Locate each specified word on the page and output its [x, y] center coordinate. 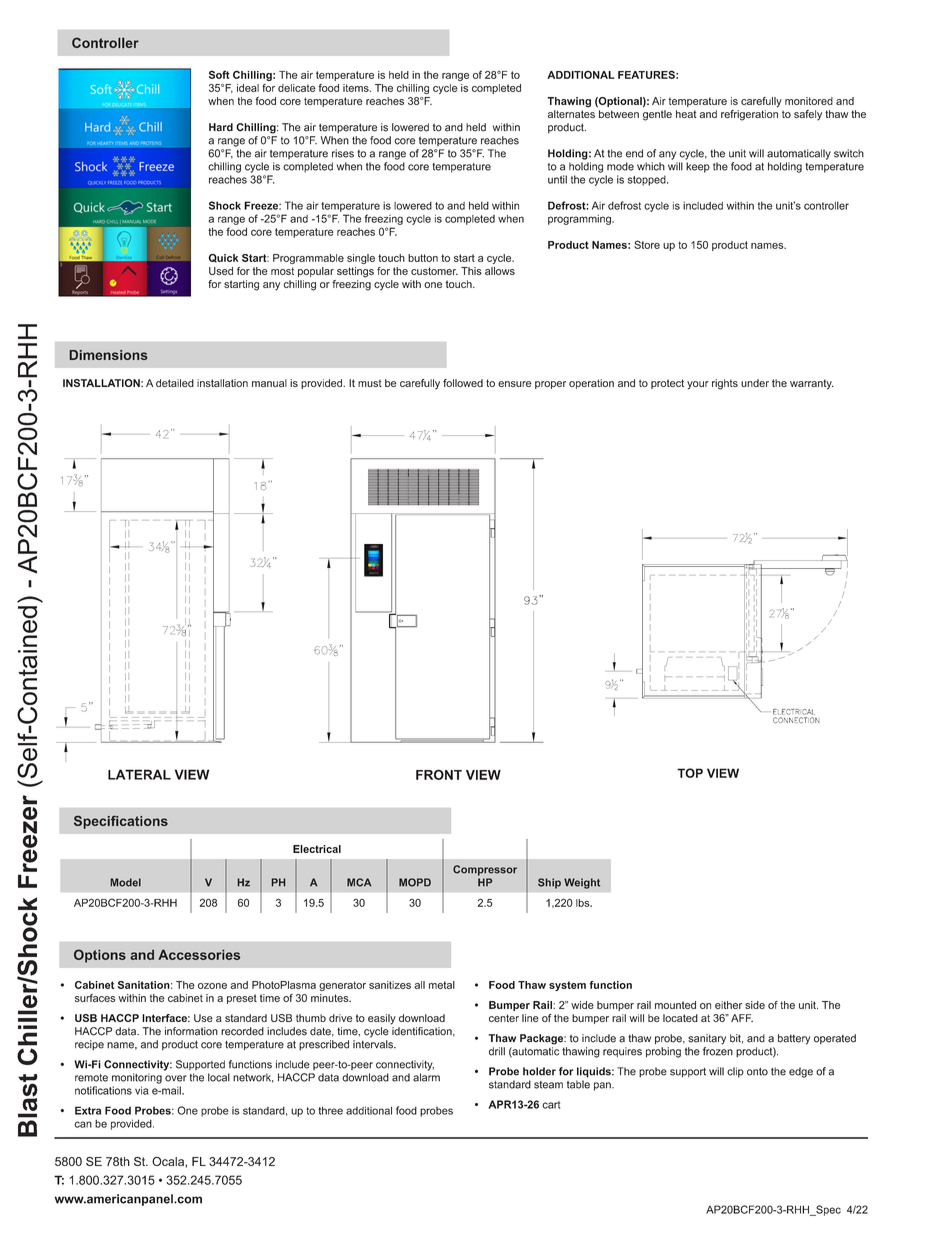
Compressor [485, 870]
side [755, 1005]
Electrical [317, 849]
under [755, 383]
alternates [571, 114]
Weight [582, 883]
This [471, 271]
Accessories [199, 954]
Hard [221, 127]
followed [463, 383]
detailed [175, 383]
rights [725, 384]
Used [221, 271]
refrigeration [749, 115]
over [176, 1078]
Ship [549, 883]
